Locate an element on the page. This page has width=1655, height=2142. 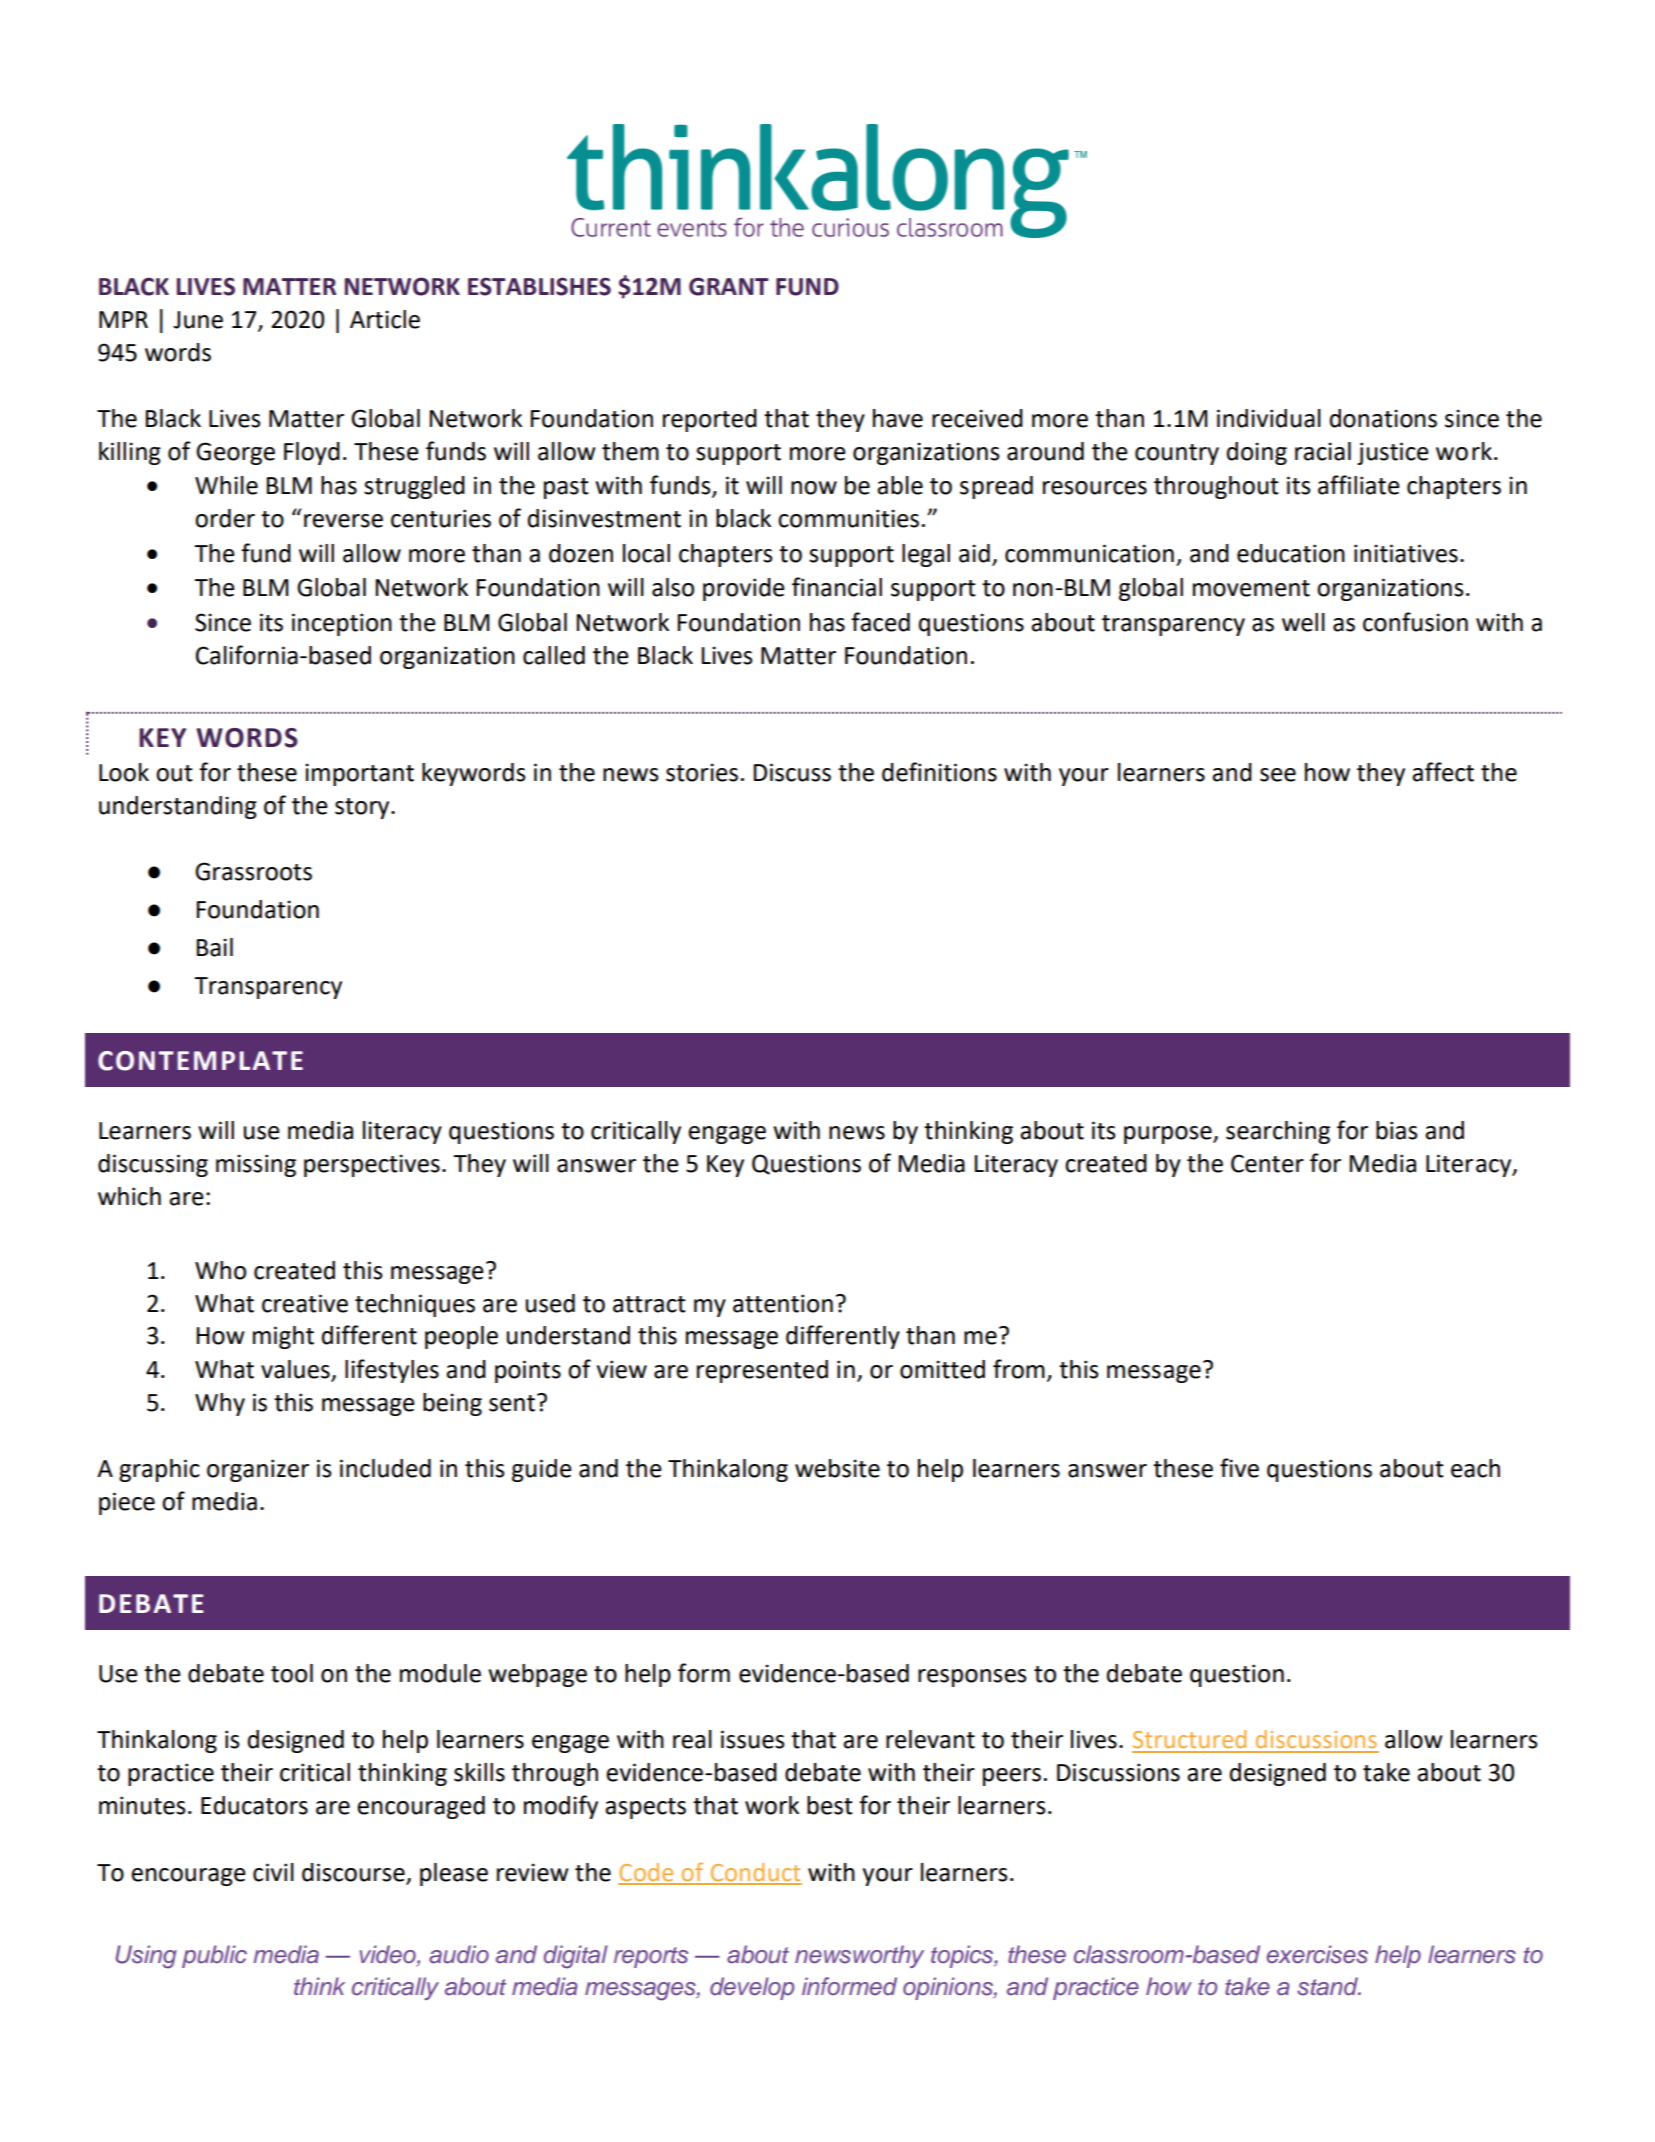
public is located at coordinates (214, 1956).
